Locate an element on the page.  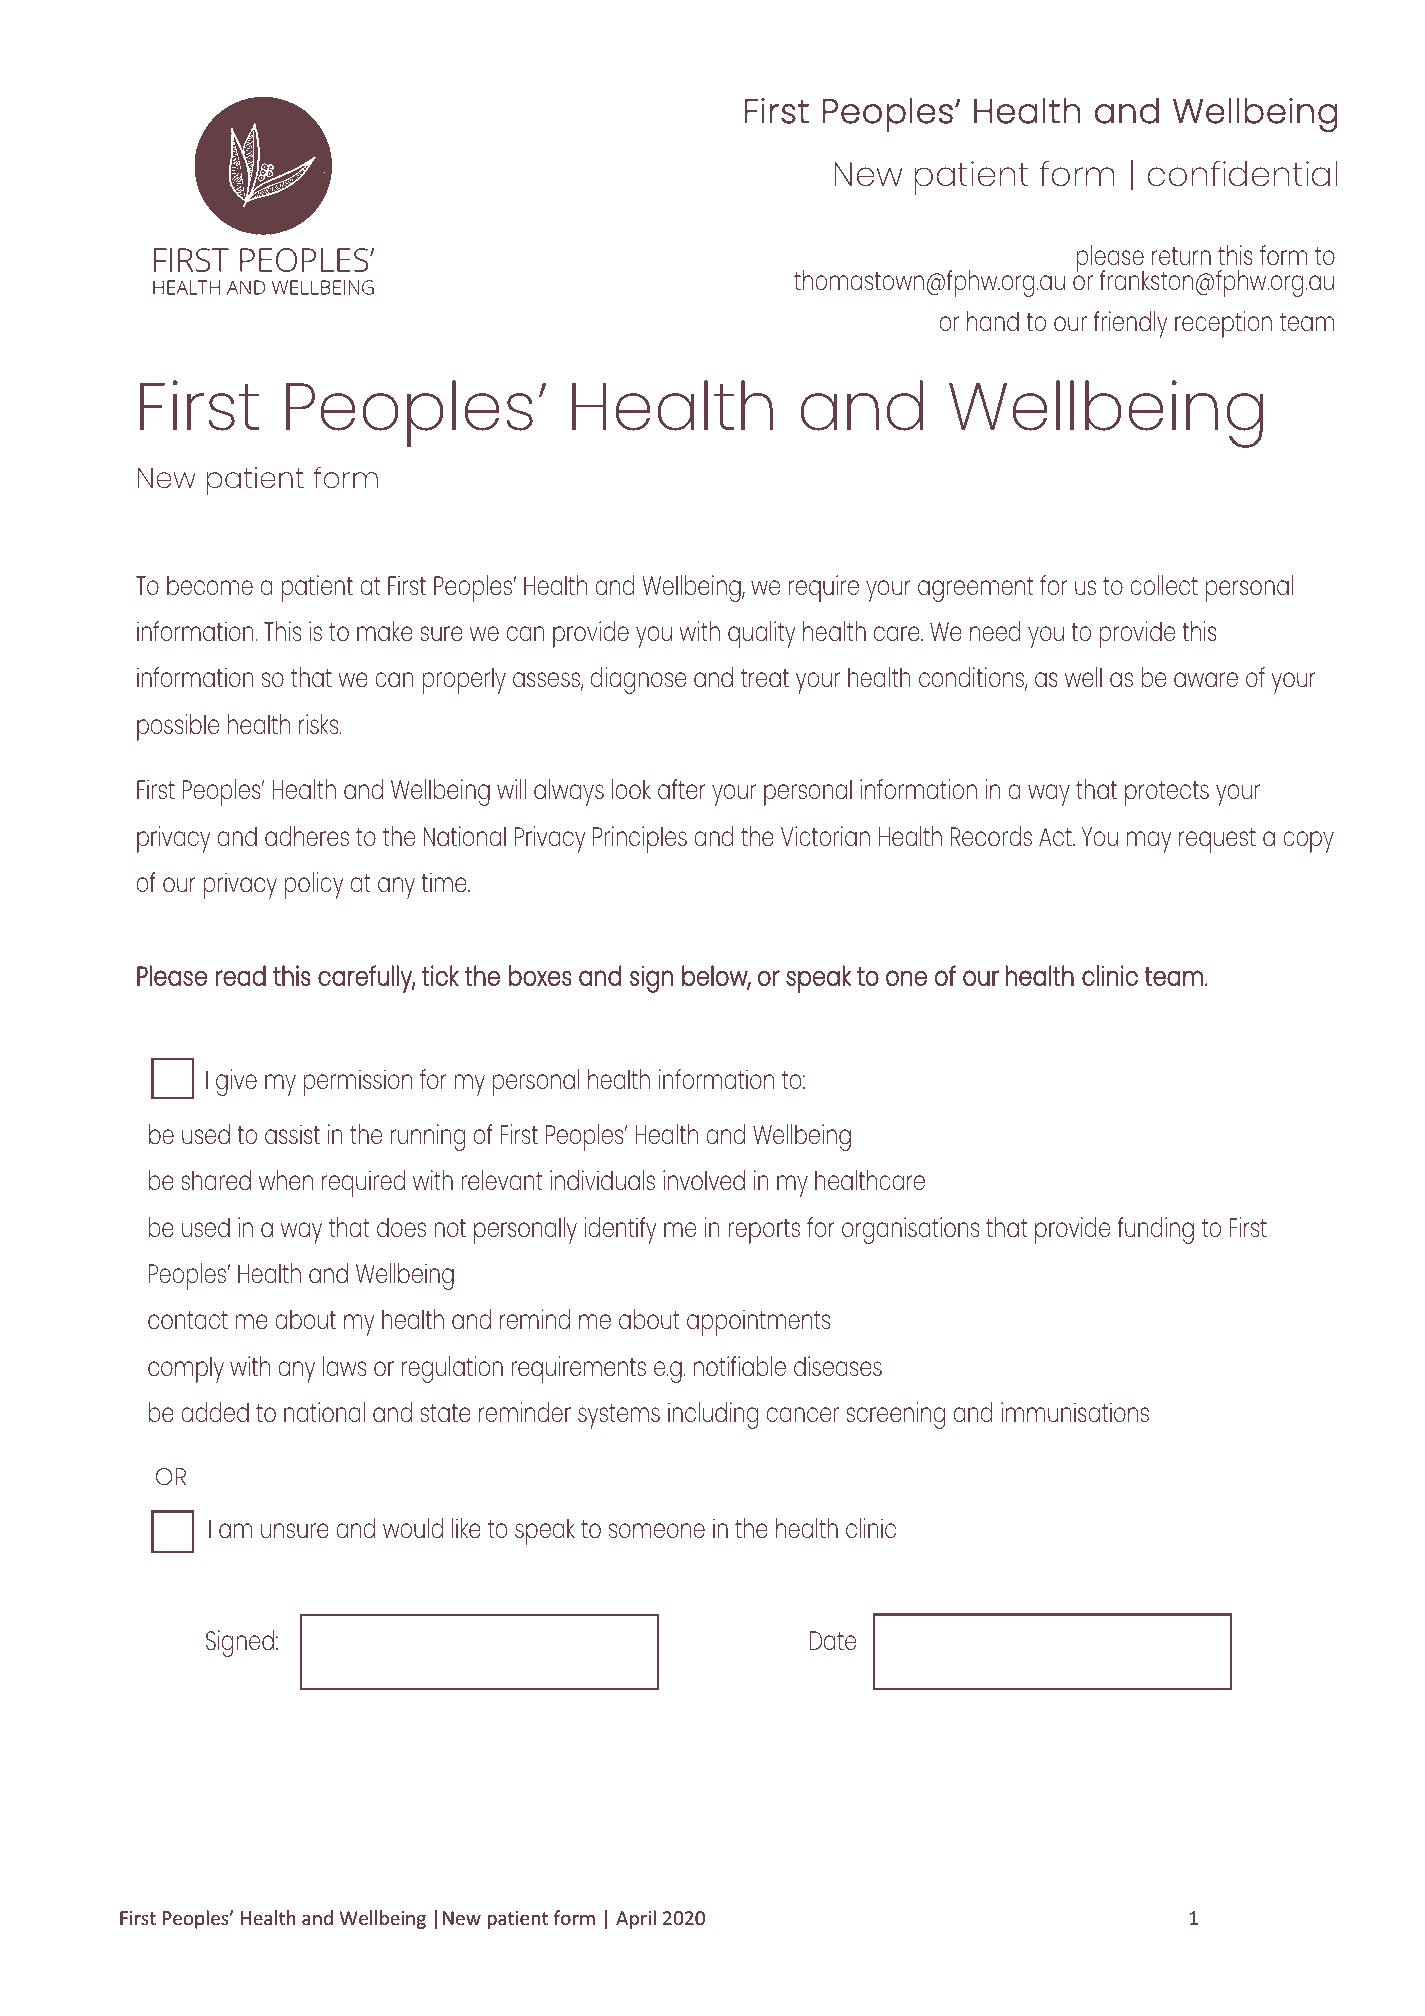
risks is located at coordinates (320, 724).
